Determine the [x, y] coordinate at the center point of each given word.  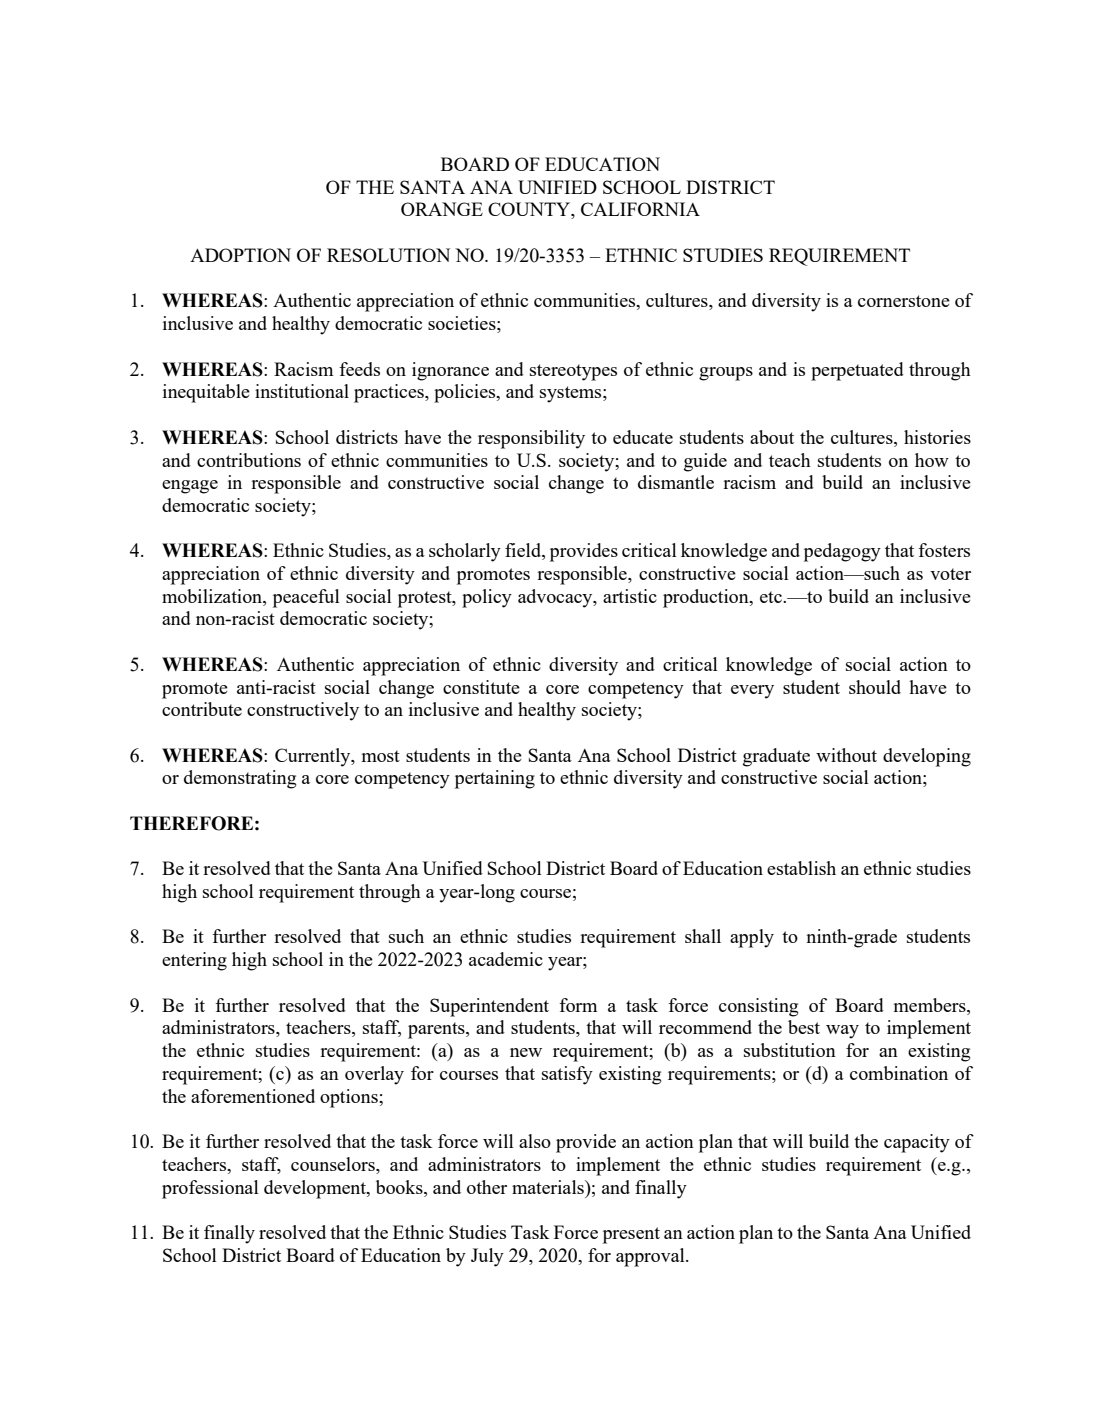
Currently [314, 757]
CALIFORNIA [640, 209]
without [846, 755]
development [316, 1189]
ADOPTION [240, 255]
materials [549, 1187]
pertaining [495, 779]
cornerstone [904, 301]
